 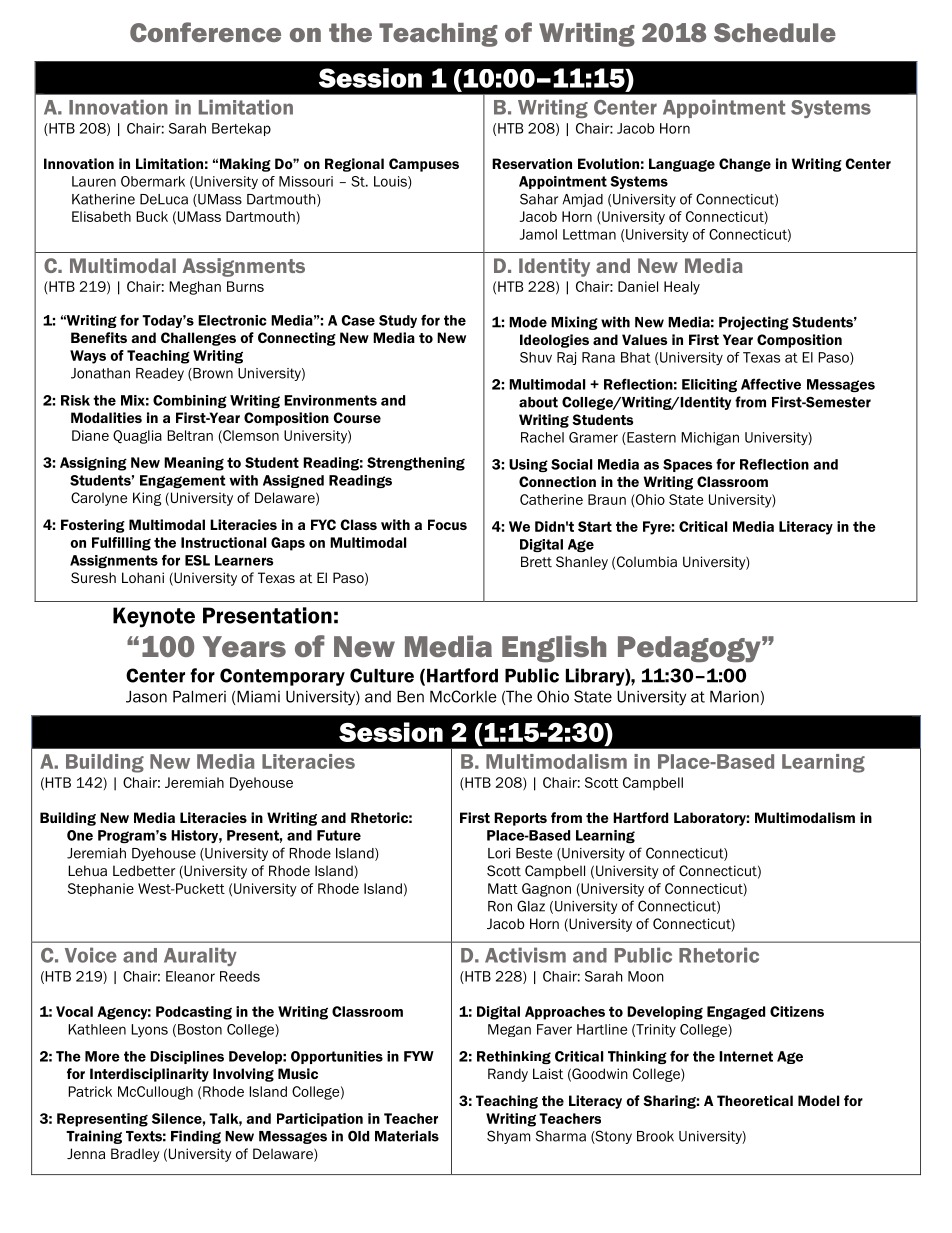 What do you see at coordinates (775, 32) in the screenshot?
I see `Schedule` at bounding box center [775, 32].
